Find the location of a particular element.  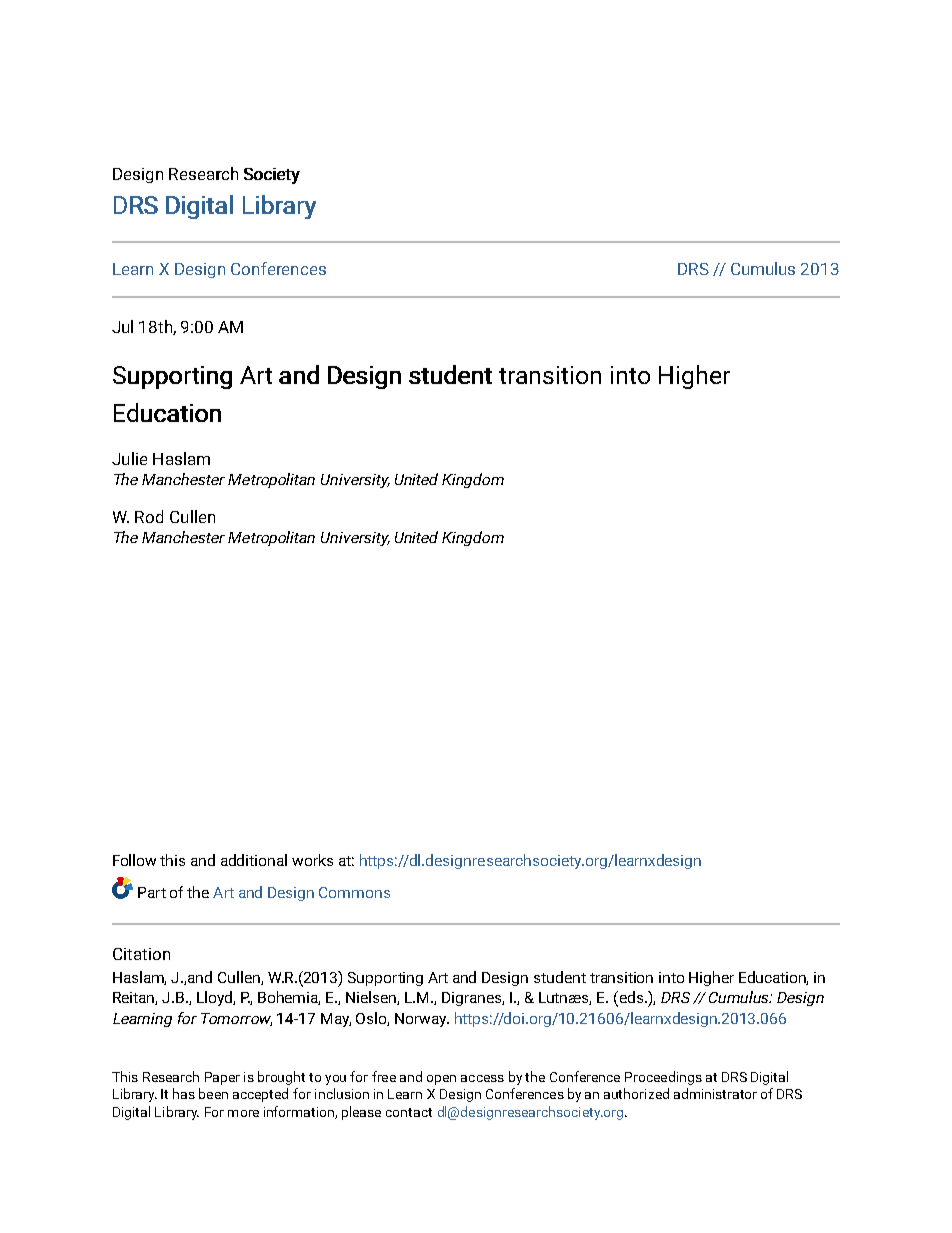

Commons is located at coordinates (354, 892).
